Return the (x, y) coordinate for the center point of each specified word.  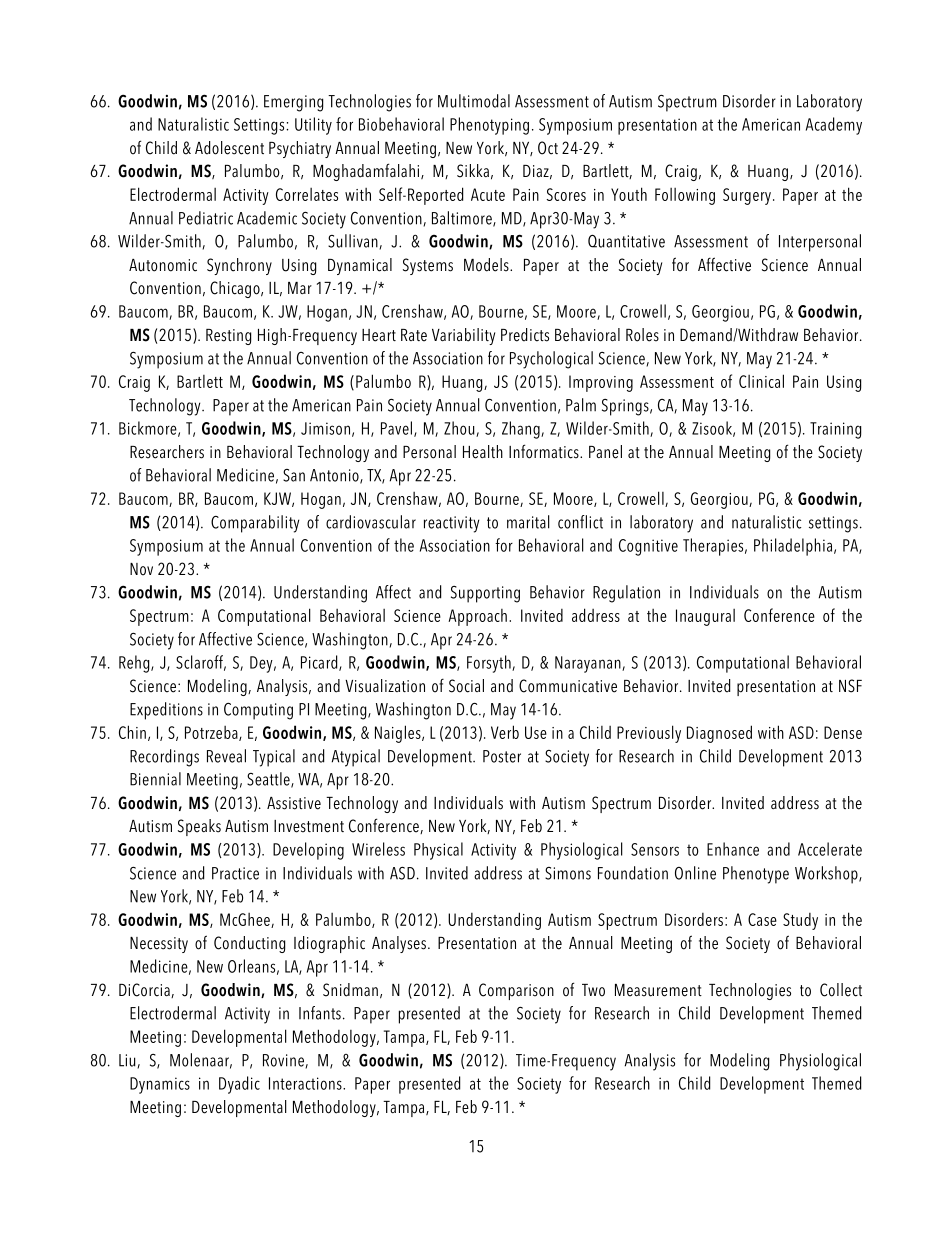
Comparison (516, 991)
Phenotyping (489, 126)
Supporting (485, 594)
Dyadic (239, 1085)
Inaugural (705, 617)
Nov (141, 569)
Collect (841, 990)
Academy (834, 126)
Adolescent (229, 148)
